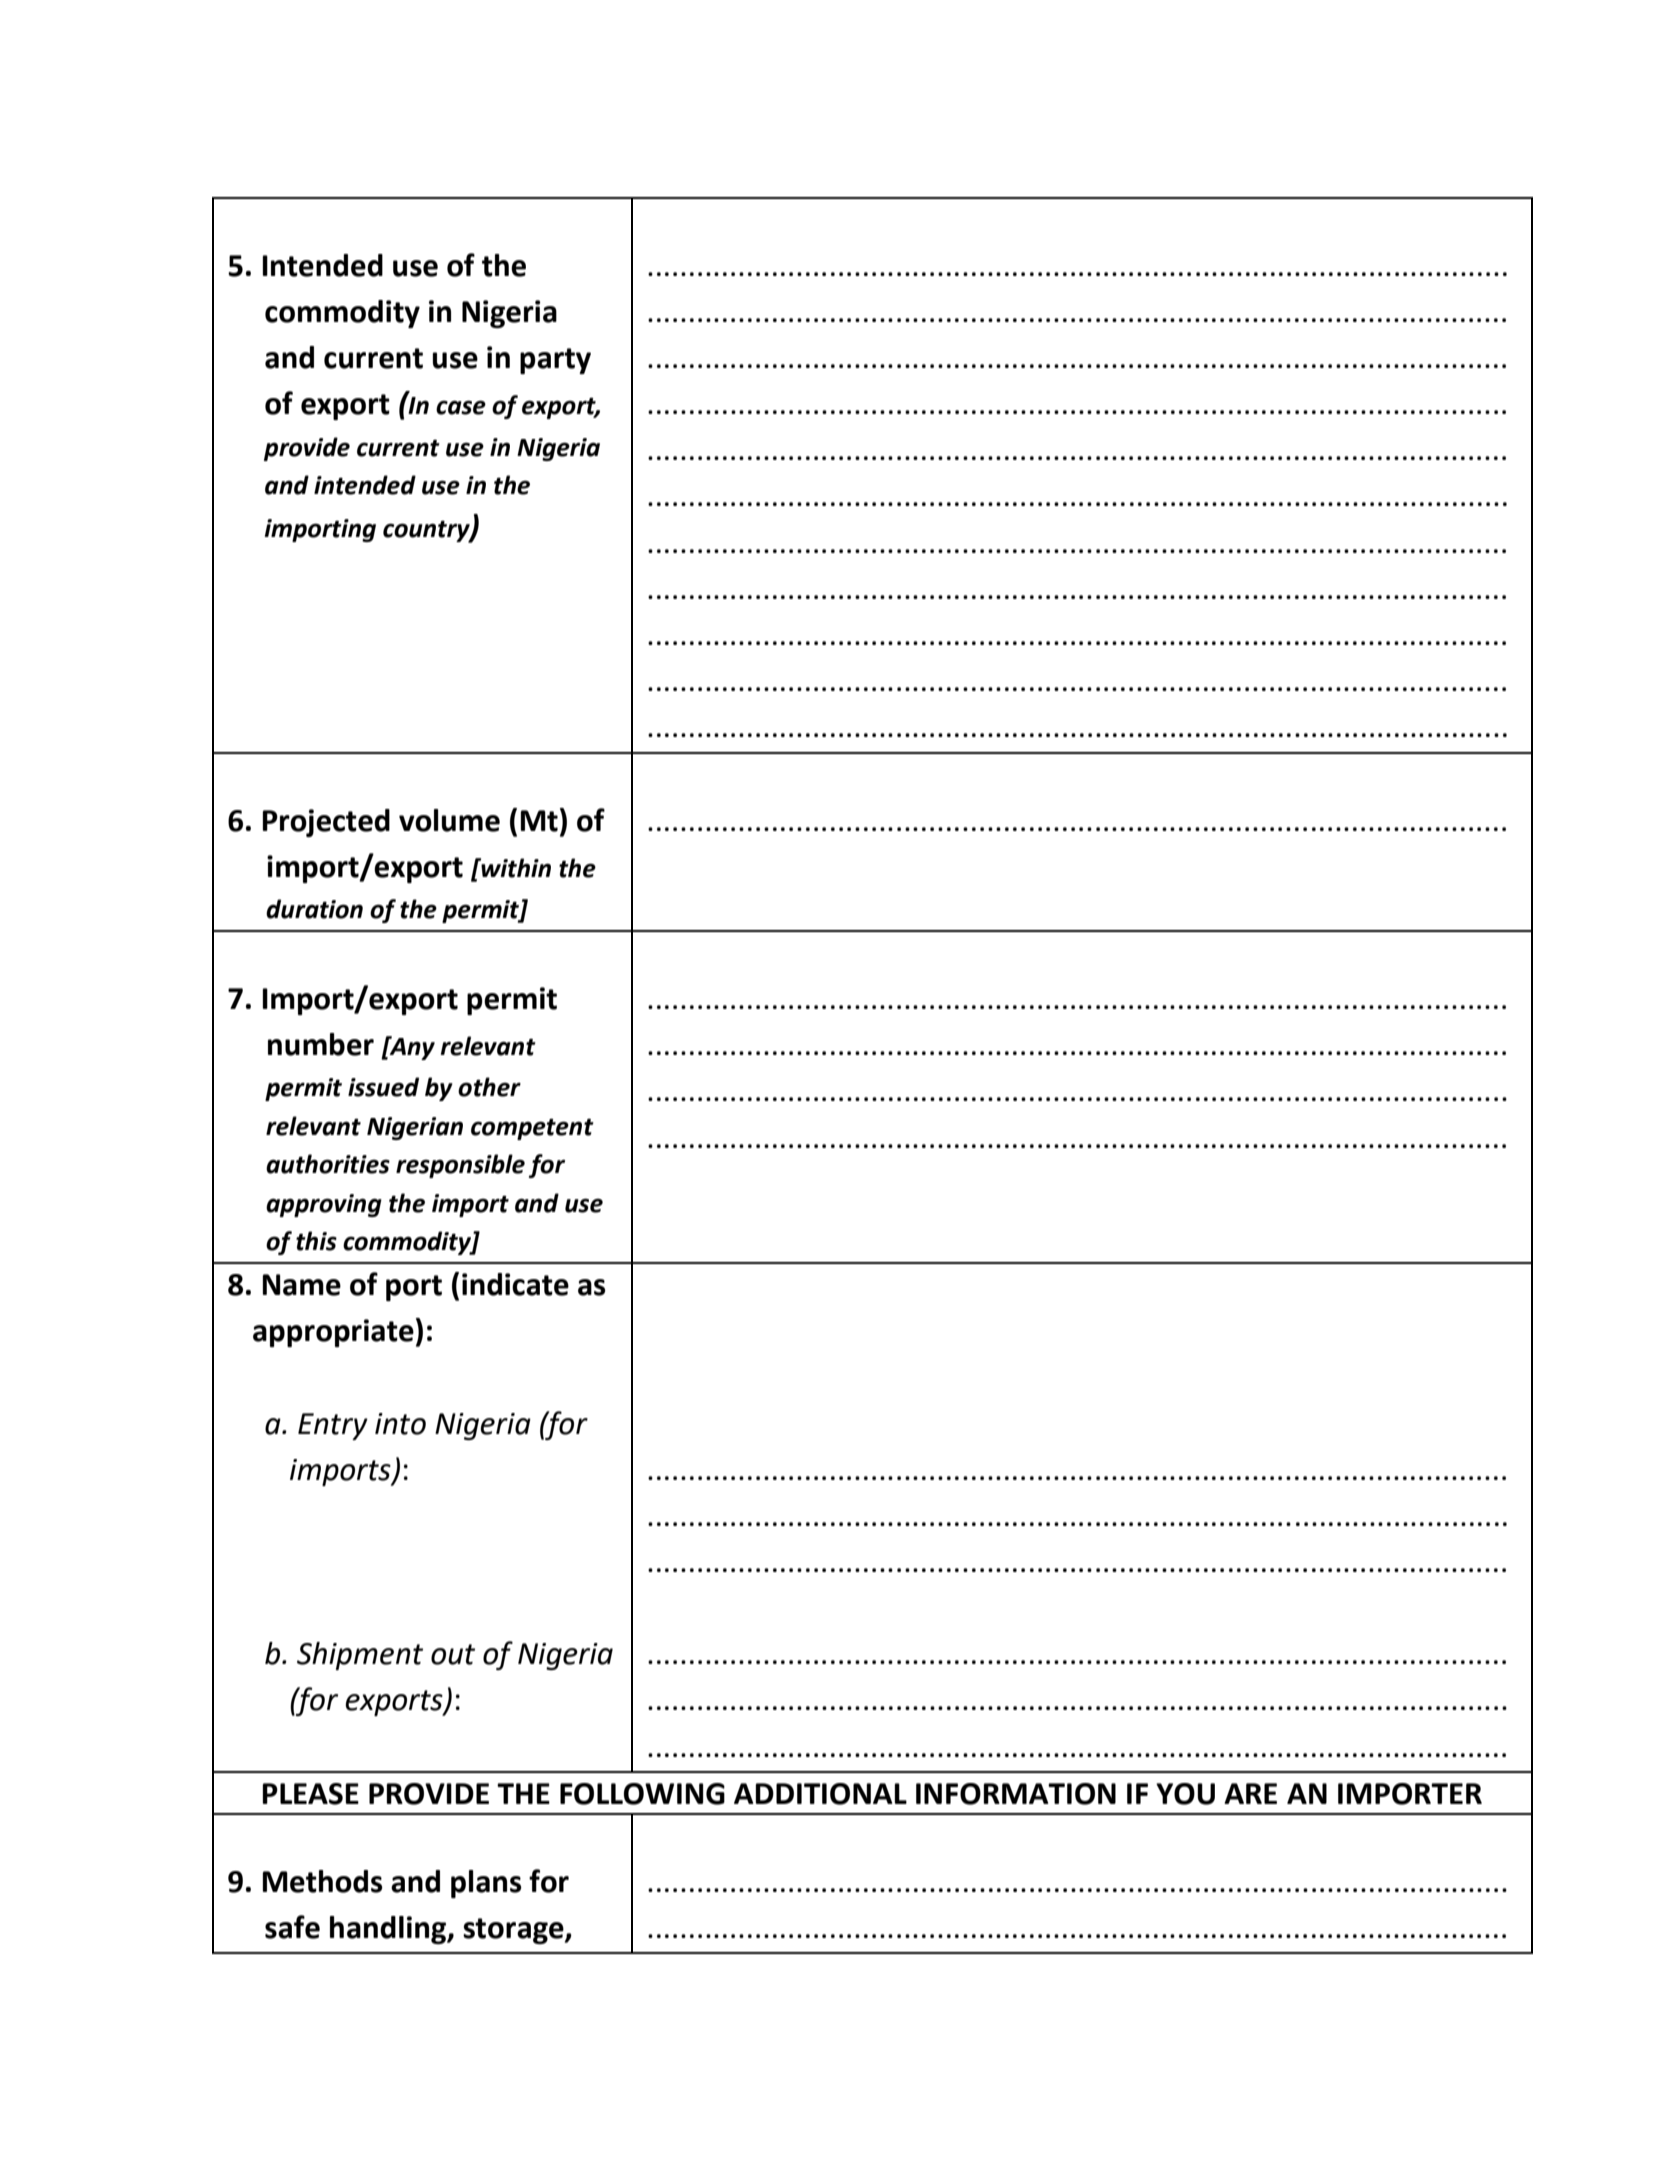 The width and height of the screenshot is (1676, 2169). Describe the element at coordinates (515, 1284) in the screenshot. I see `indicate` at that location.
